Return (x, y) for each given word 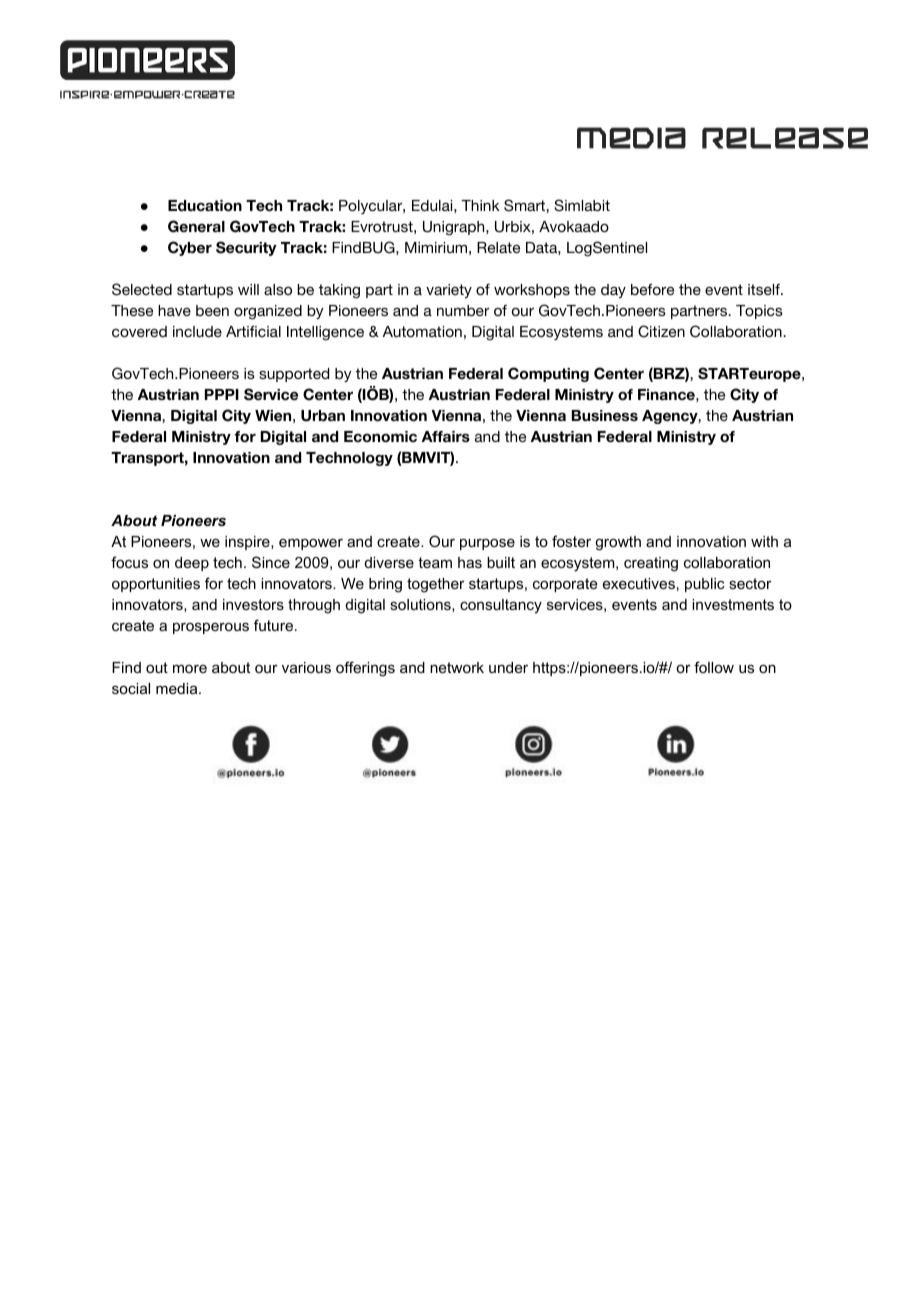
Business (605, 416)
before (652, 289)
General (196, 226)
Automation (422, 331)
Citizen (661, 331)
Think (480, 205)
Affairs (446, 437)
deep (192, 564)
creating (651, 564)
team (435, 562)
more (190, 668)
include (197, 331)
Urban (323, 416)
